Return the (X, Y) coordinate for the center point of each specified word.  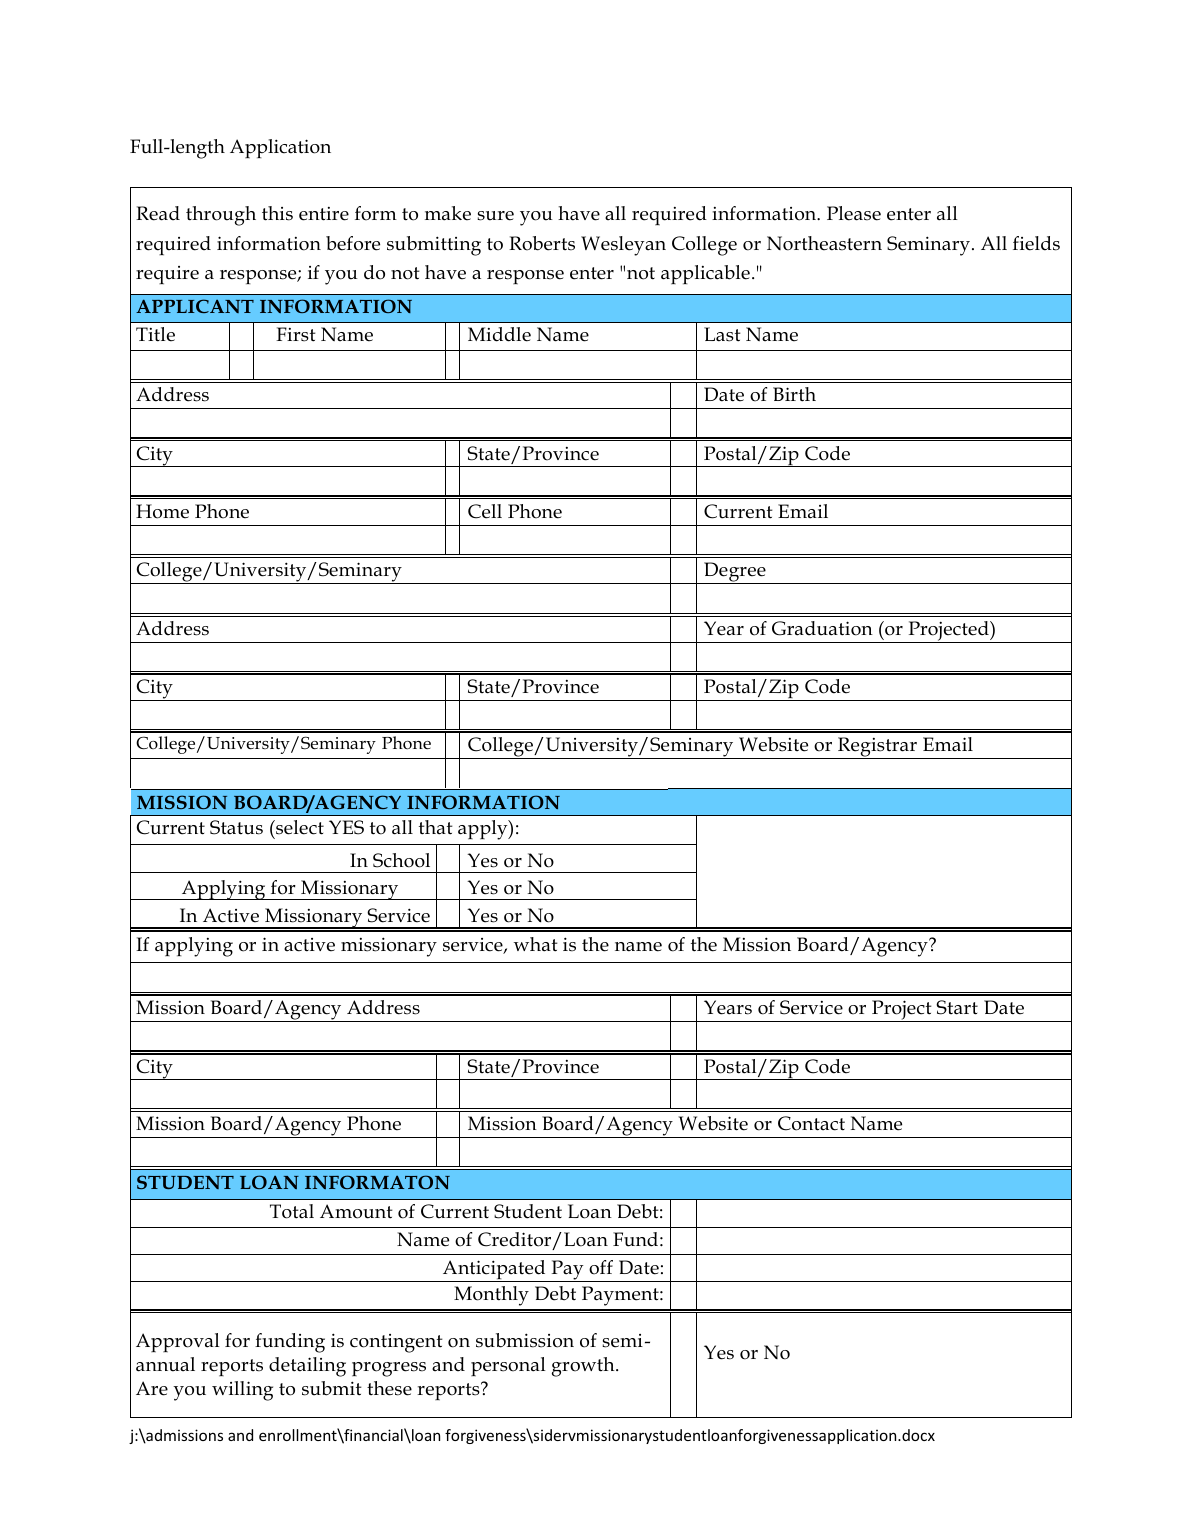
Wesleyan (623, 246)
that (436, 827)
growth (584, 1367)
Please (854, 213)
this (277, 213)
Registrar (877, 748)
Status (236, 827)
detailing (307, 1367)
